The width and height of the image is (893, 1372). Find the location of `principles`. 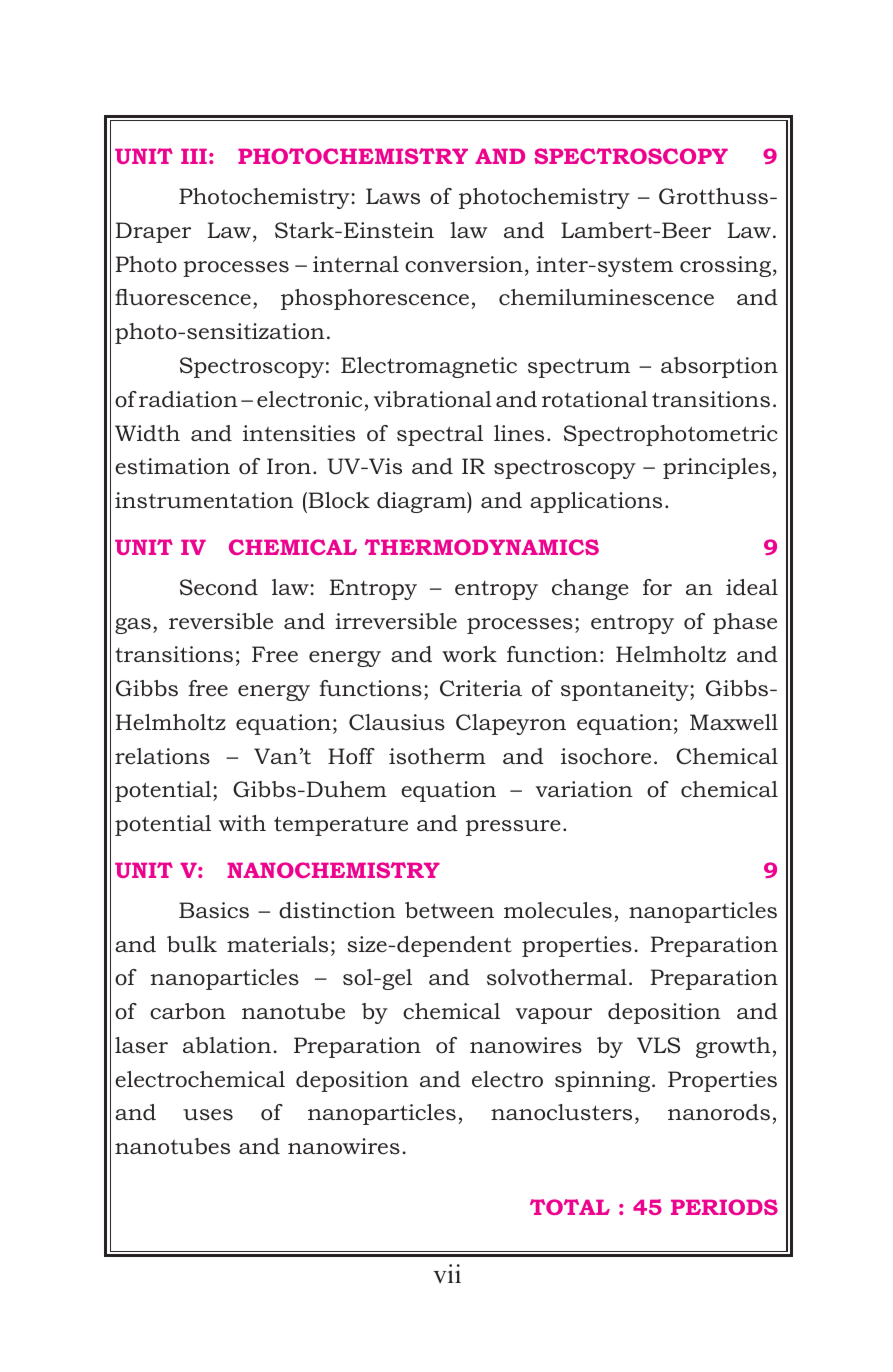

principles is located at coordinates (716, 468).
